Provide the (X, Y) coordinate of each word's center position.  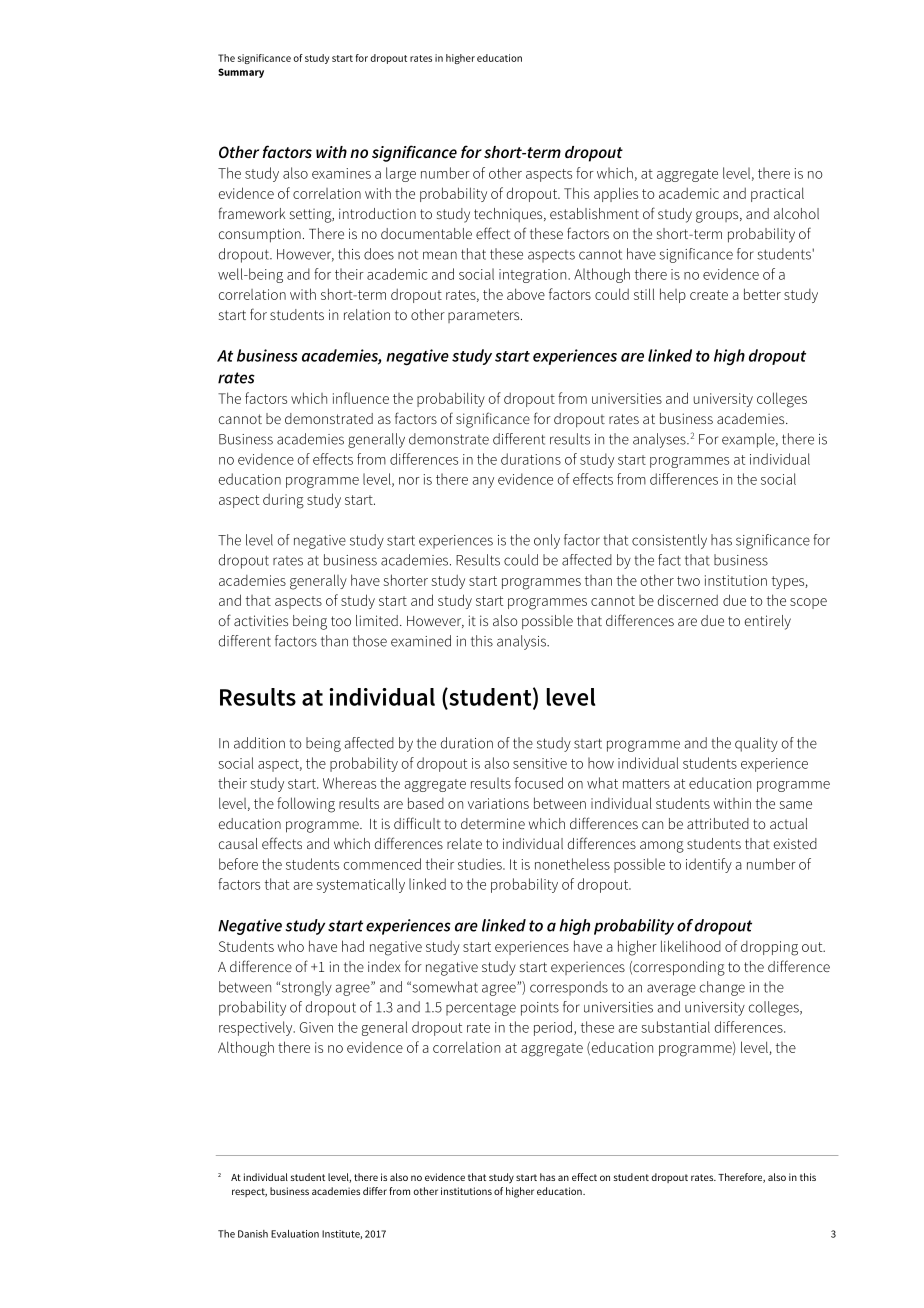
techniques (509, 215)
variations (498, 803)
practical (777, 194)
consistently (669, 541)
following (306, 805)
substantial (675, 1027)
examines (341, 173)
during (283, 501)
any (483, 482)
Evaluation (295, 1234)
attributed (718, 823)
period (553, 1028)
